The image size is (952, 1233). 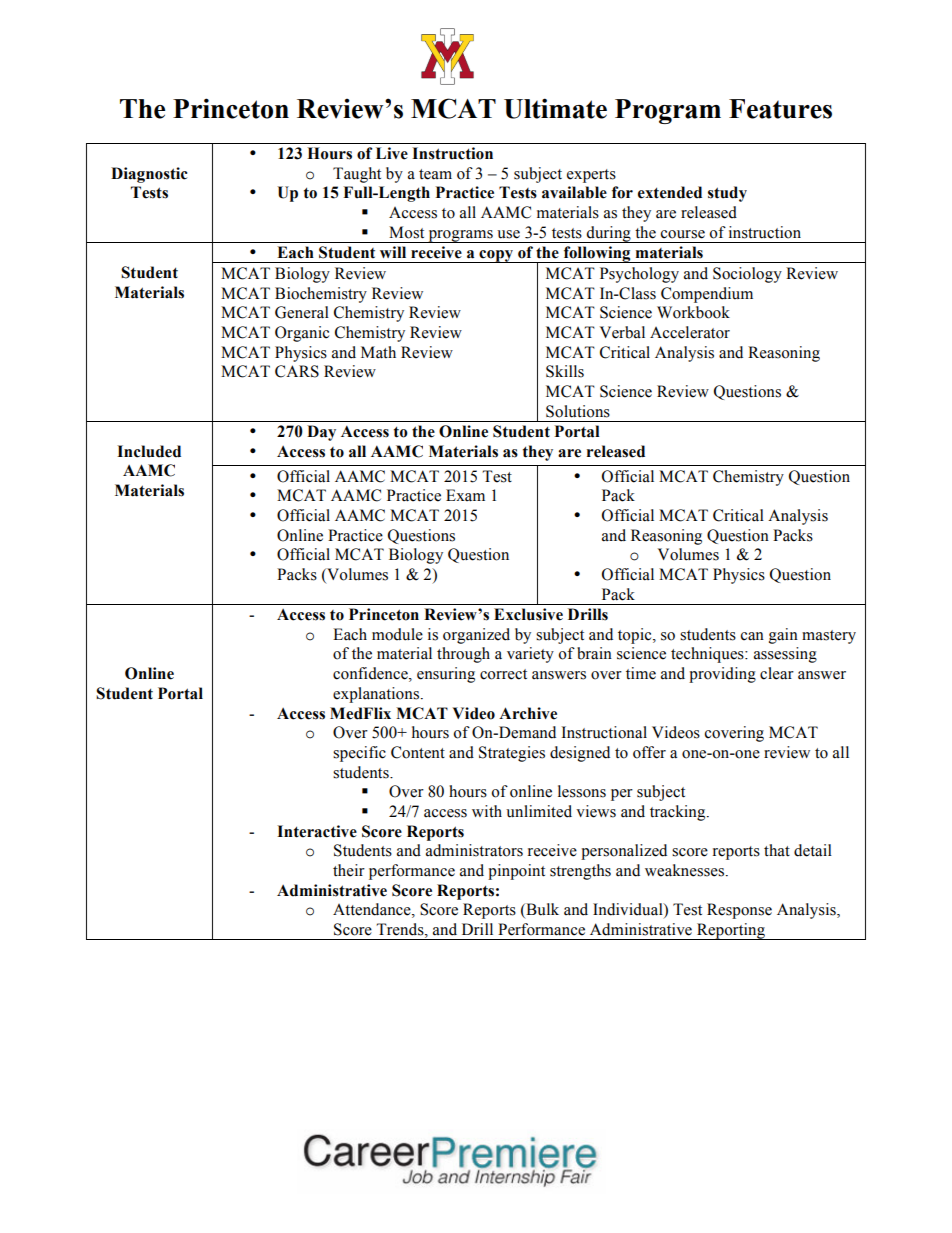 I want to click on Ultimate, so click(x=555, y=108).
